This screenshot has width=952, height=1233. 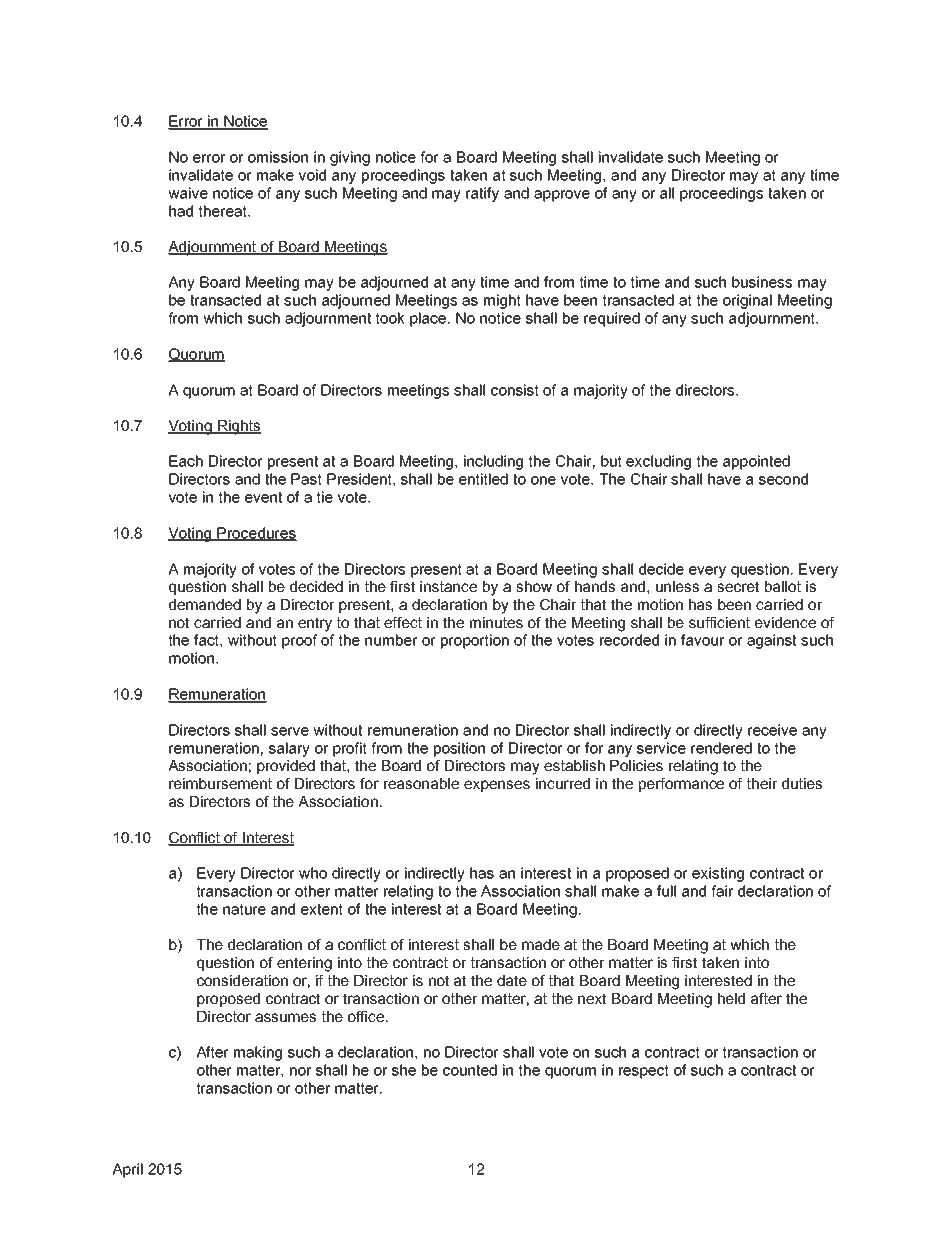 I want to click on counted, so click(x=470, y=1070).
